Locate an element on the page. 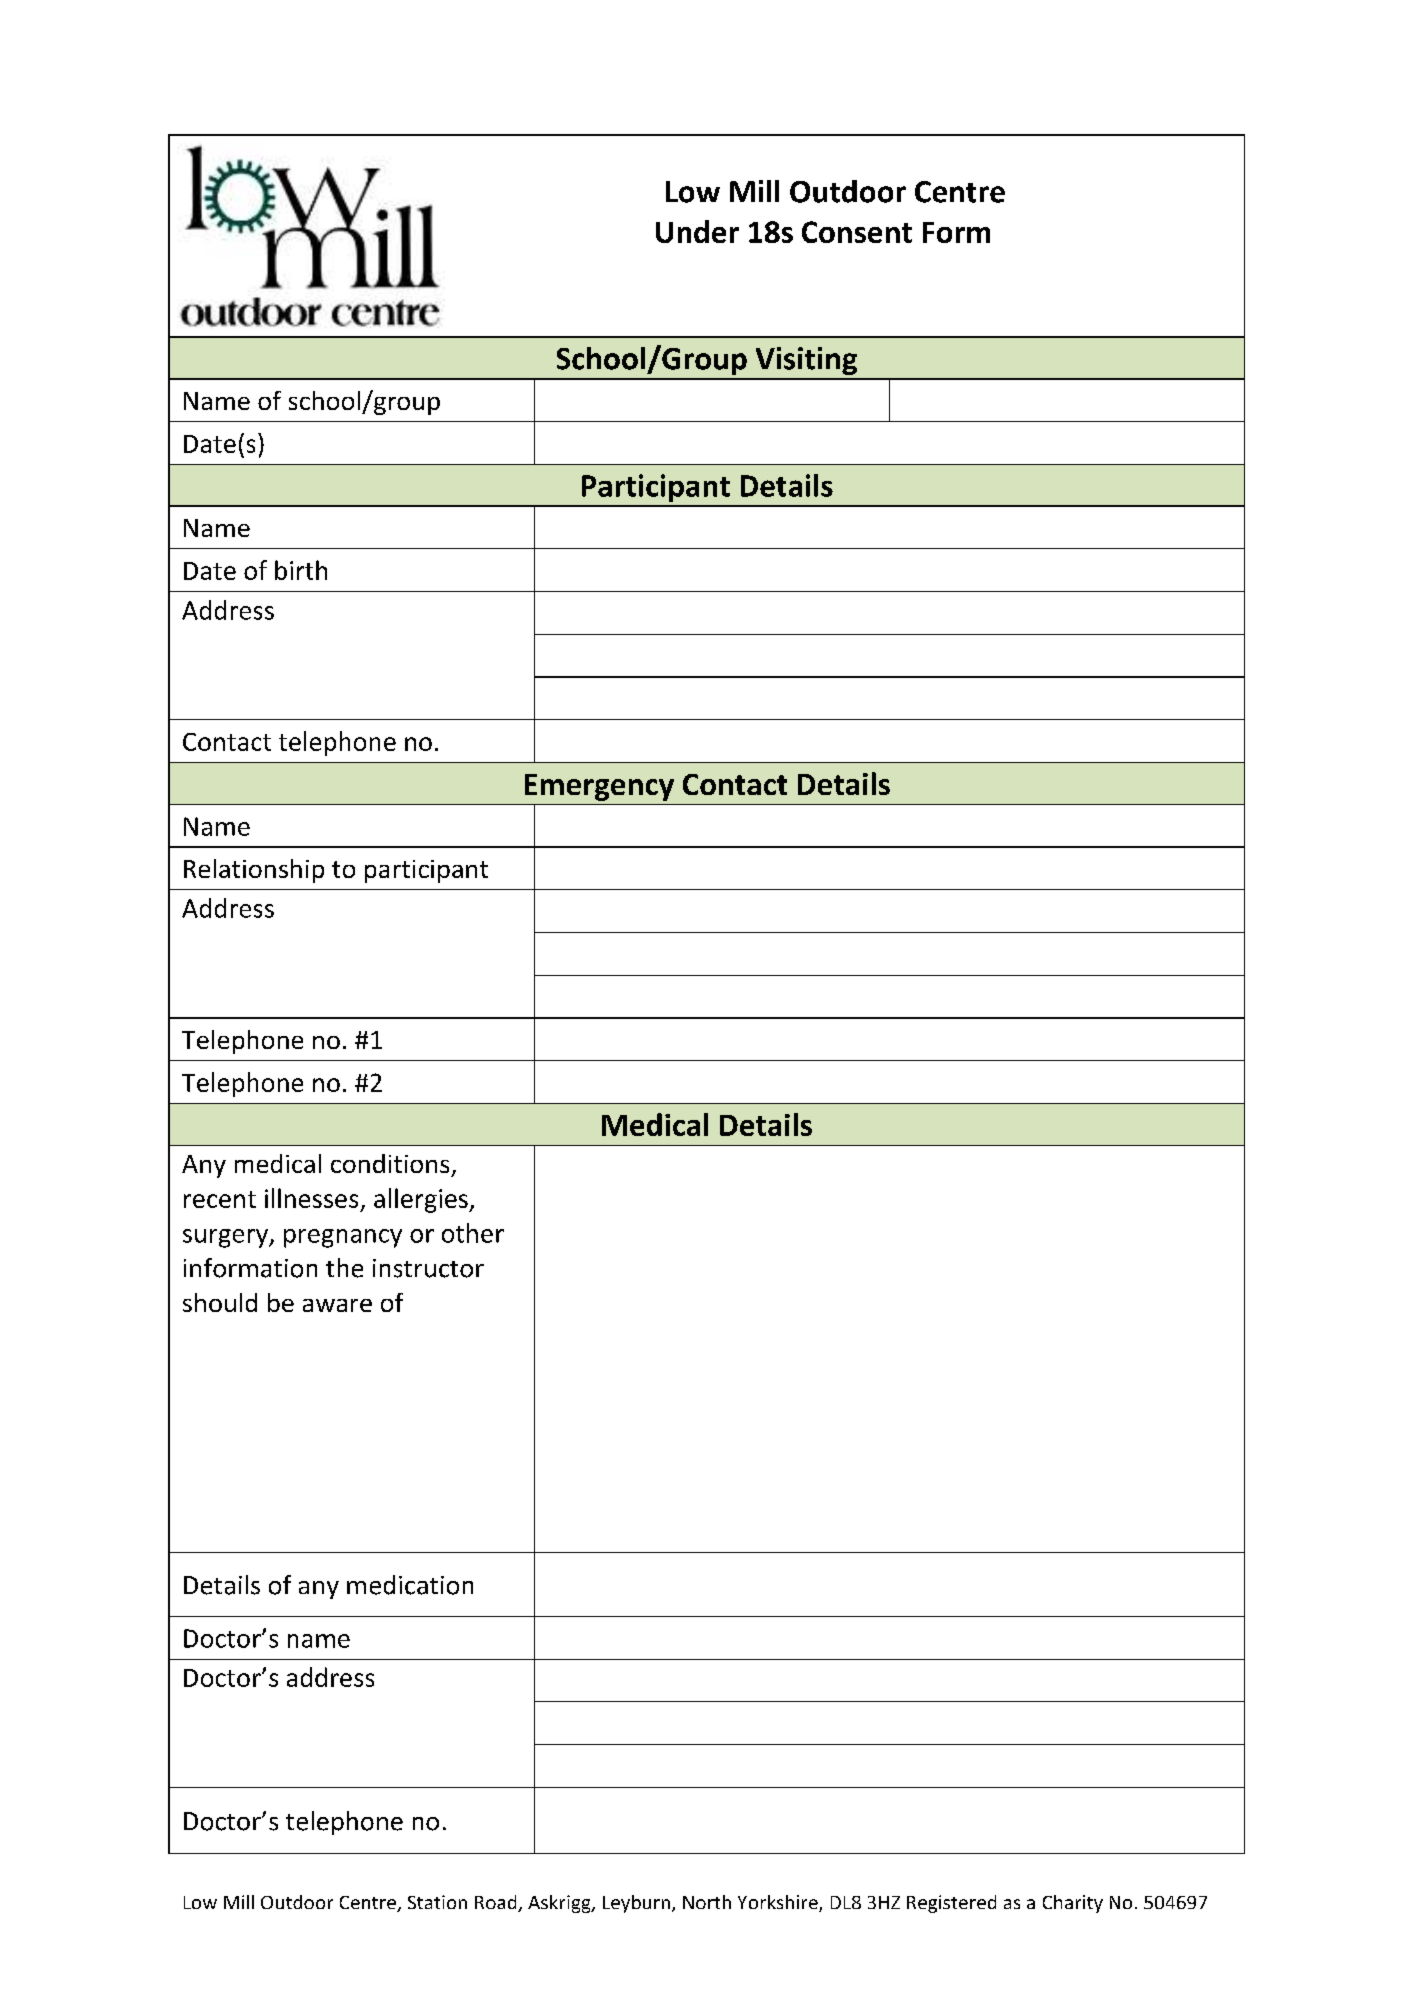 The height and width of the document is (1999, 1413). Station is located at coordinates (437, 1902).
